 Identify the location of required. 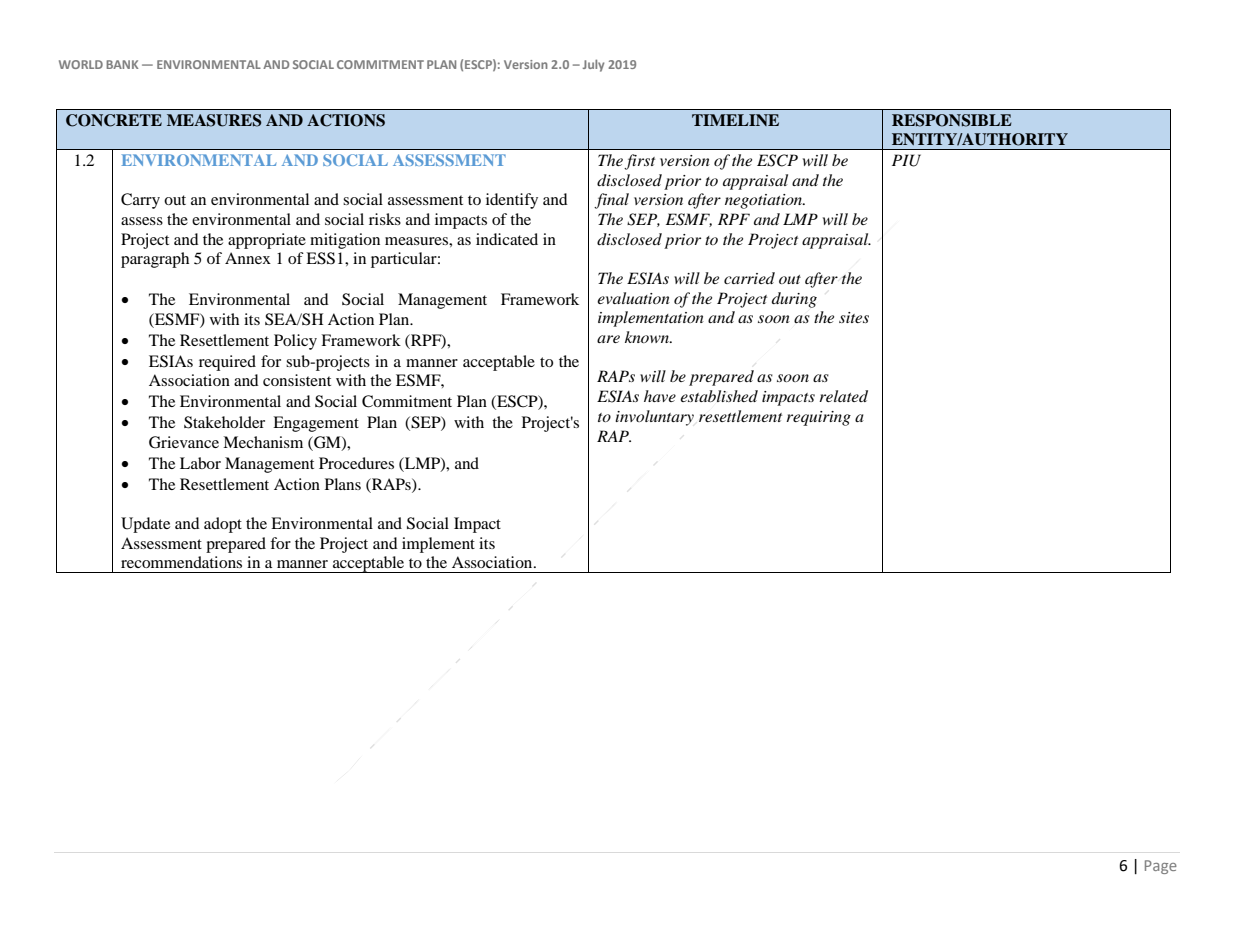
(227, 363).
